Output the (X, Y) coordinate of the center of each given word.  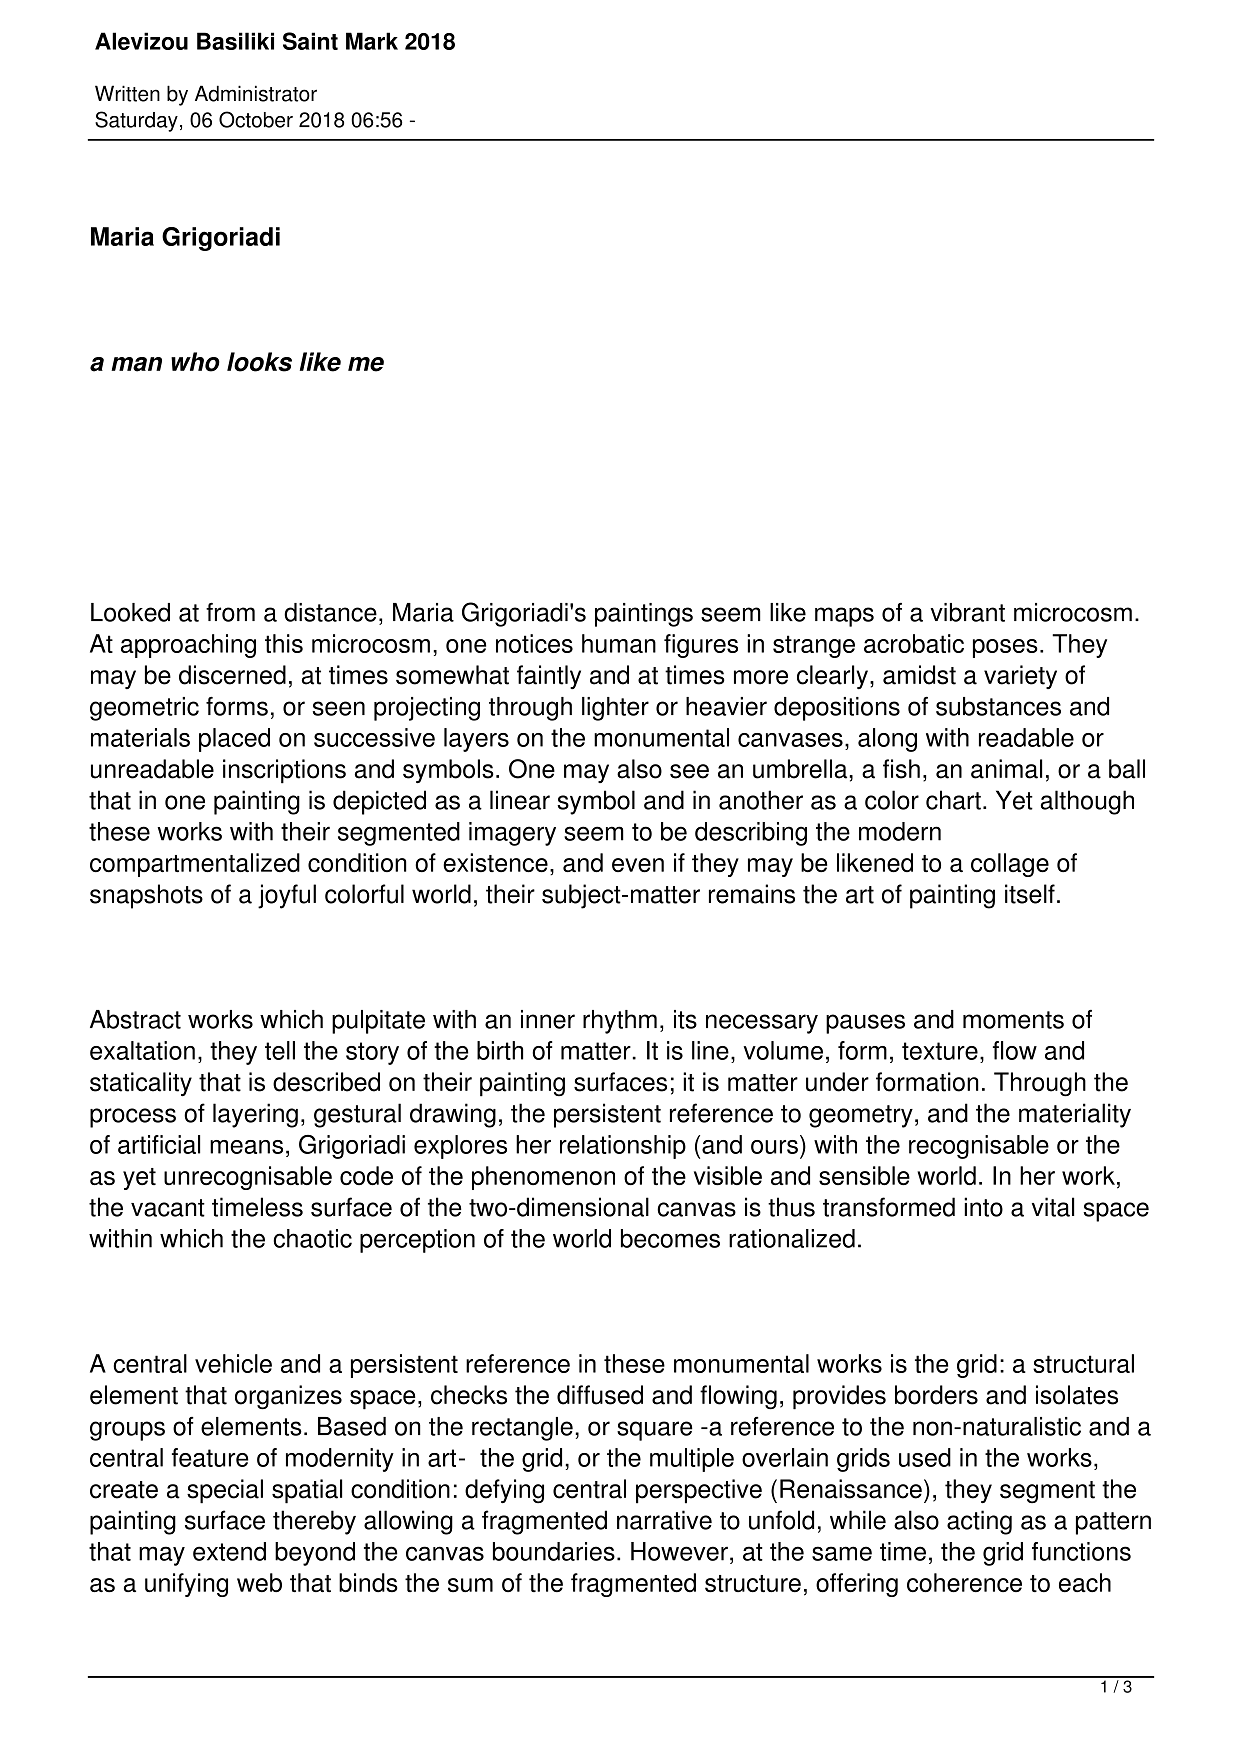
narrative (664, 1520)
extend (229, 1551)
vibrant (967, 612)
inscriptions (284, 771)
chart (953, 800)
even (638, 865)
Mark (372, 41)
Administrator (256, 93)
